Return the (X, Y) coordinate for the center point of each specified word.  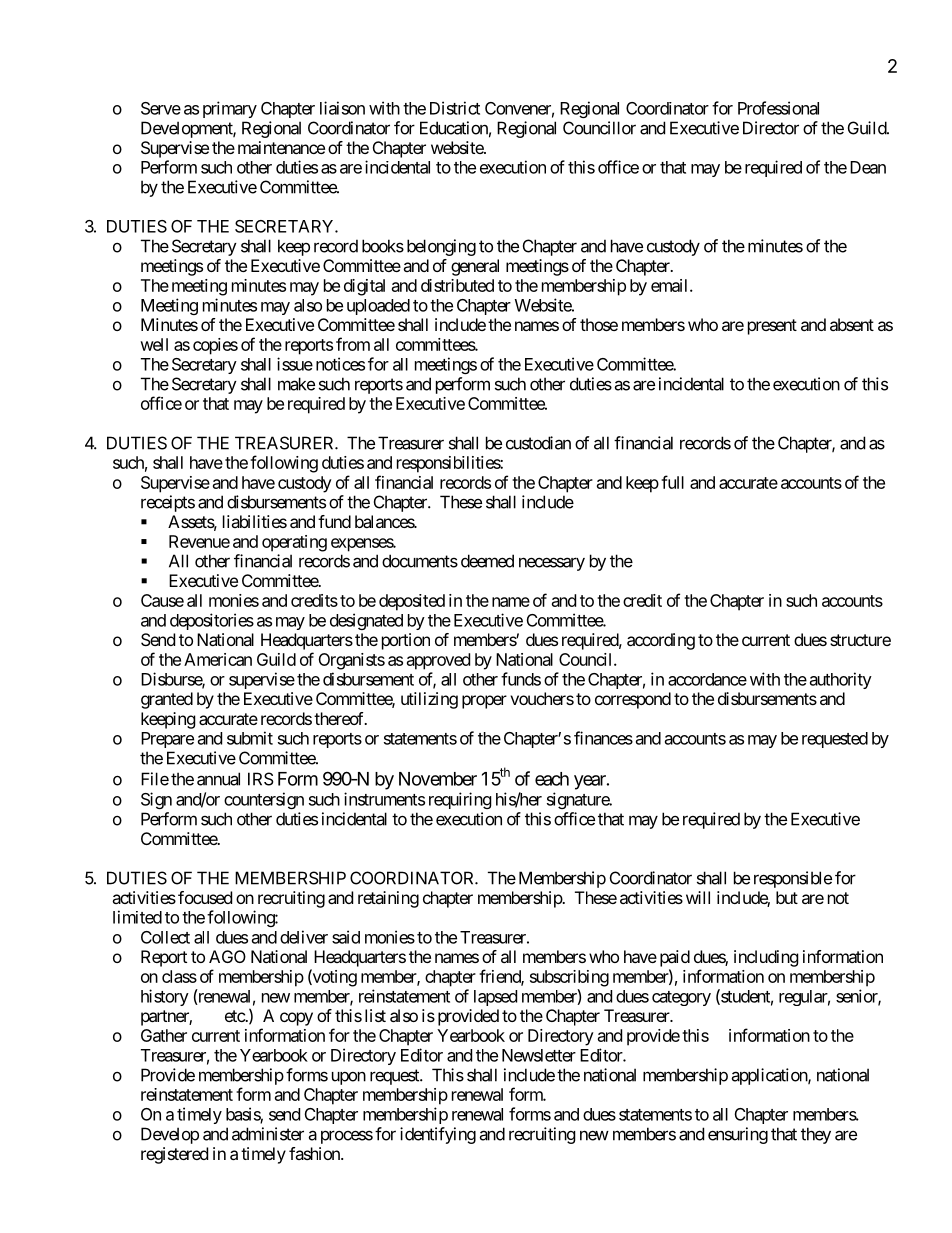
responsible (793, 879)
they (816, 1135)
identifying (438, 1135)
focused (205, 897)
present (772, 327)
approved (438, 661)
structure (860, 640)
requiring (460, 800)
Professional (778, 108)
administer (268, 1134)
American (218, 659)
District (455, 108)
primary (230, 109)
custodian (538, 443)
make (296, 384)
